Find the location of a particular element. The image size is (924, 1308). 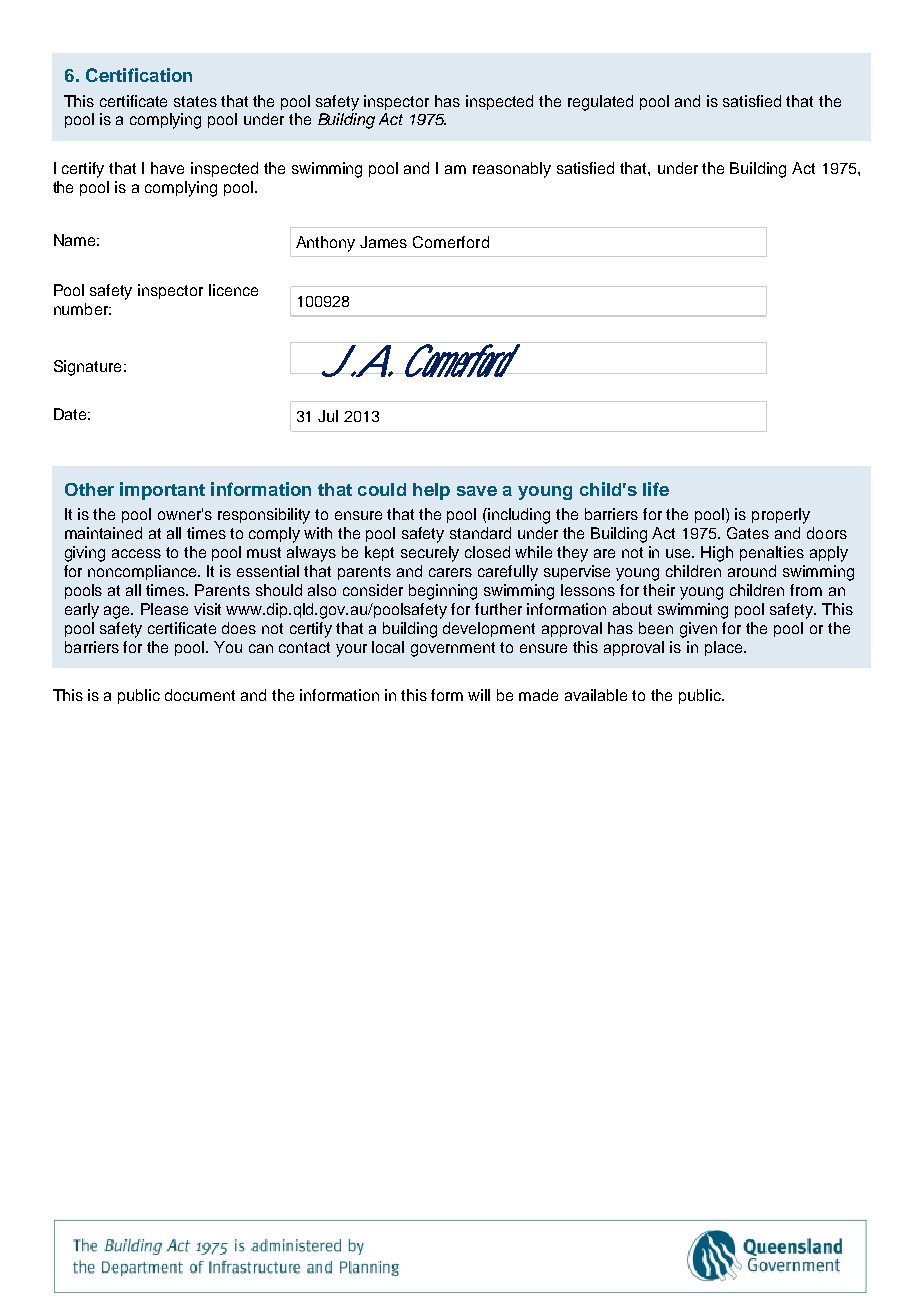

standard is located at coordinates (480, 533).
